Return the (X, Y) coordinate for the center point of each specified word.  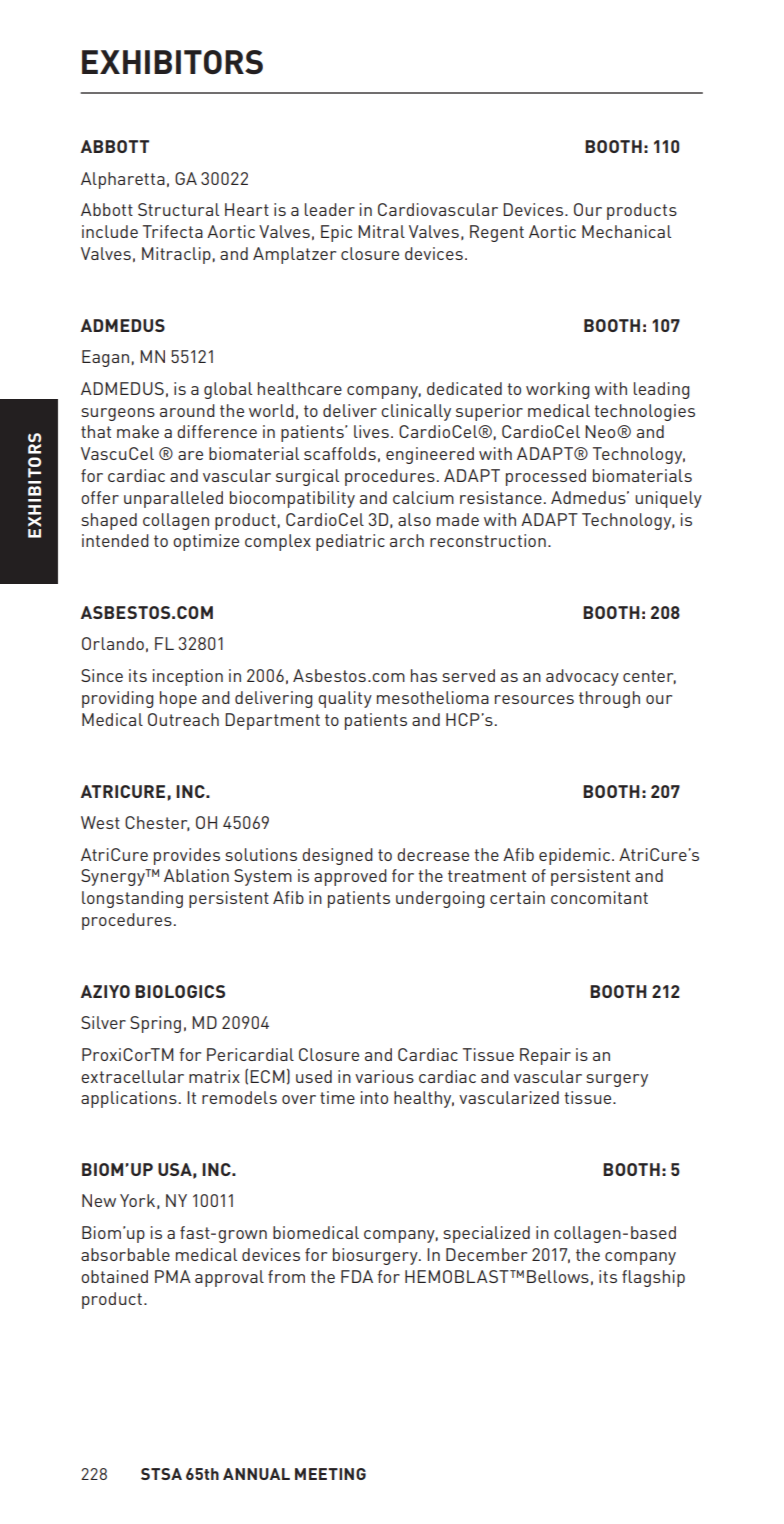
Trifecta (173, 231)
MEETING (330, 1474)
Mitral (381, 231)
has (424, 675)
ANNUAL (256, 1474)
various (384, 1076)
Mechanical (626, 231)
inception (188, 677)
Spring (155, 1024)
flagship (653, 1278)
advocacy (582, 677)
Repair (545, 1056)
